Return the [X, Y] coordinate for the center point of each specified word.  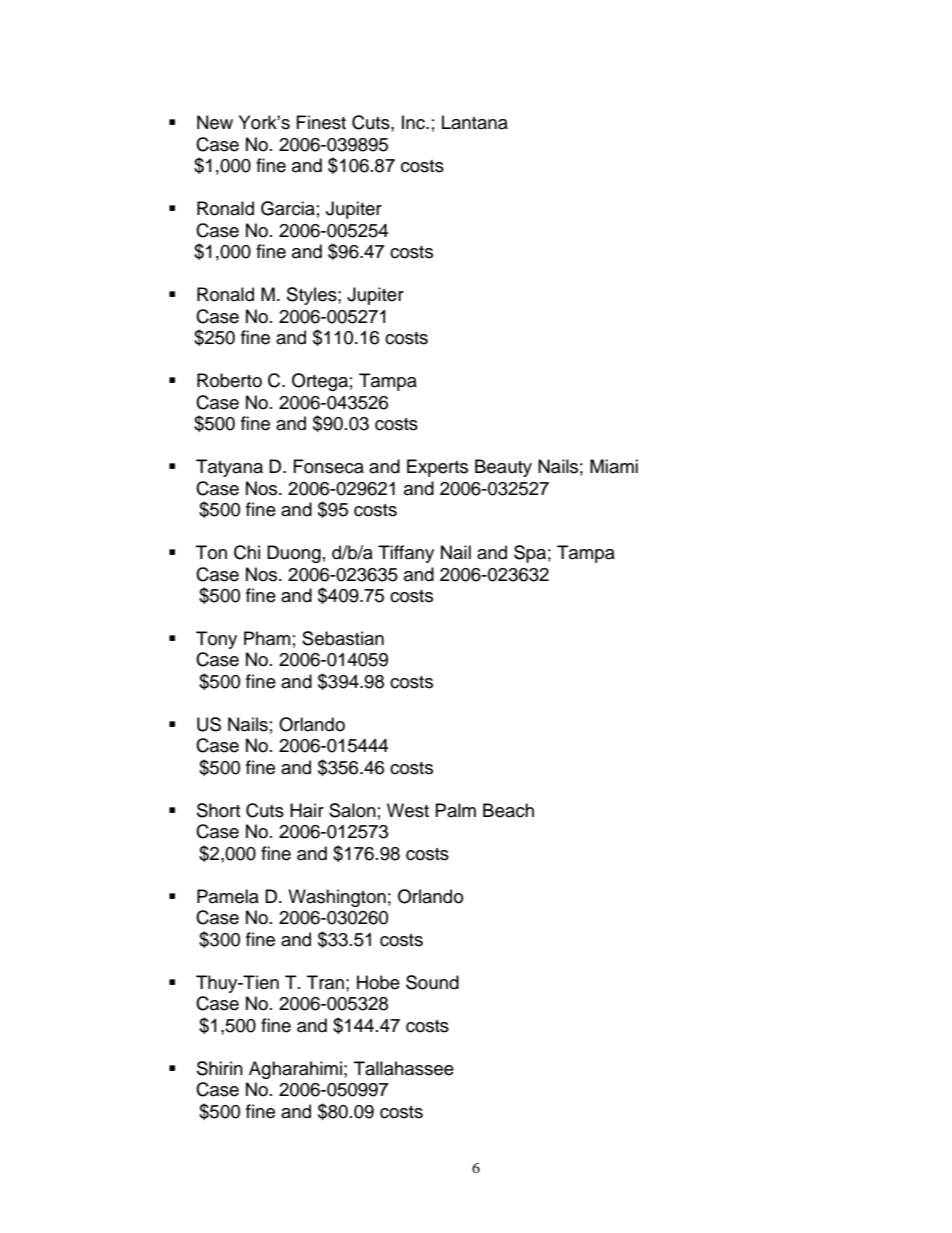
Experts [437, 468]
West [408, 810]
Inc [415, 122]
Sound [432, 982]
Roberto [229, 380]
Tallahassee [404, 1068]
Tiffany [406, 554]
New [215, 122]
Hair [307, 810]
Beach [508, 810]
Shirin [220, 1068]
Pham [267, 638]
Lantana [475, 122]
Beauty [503, 468]
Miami [614, 466]
